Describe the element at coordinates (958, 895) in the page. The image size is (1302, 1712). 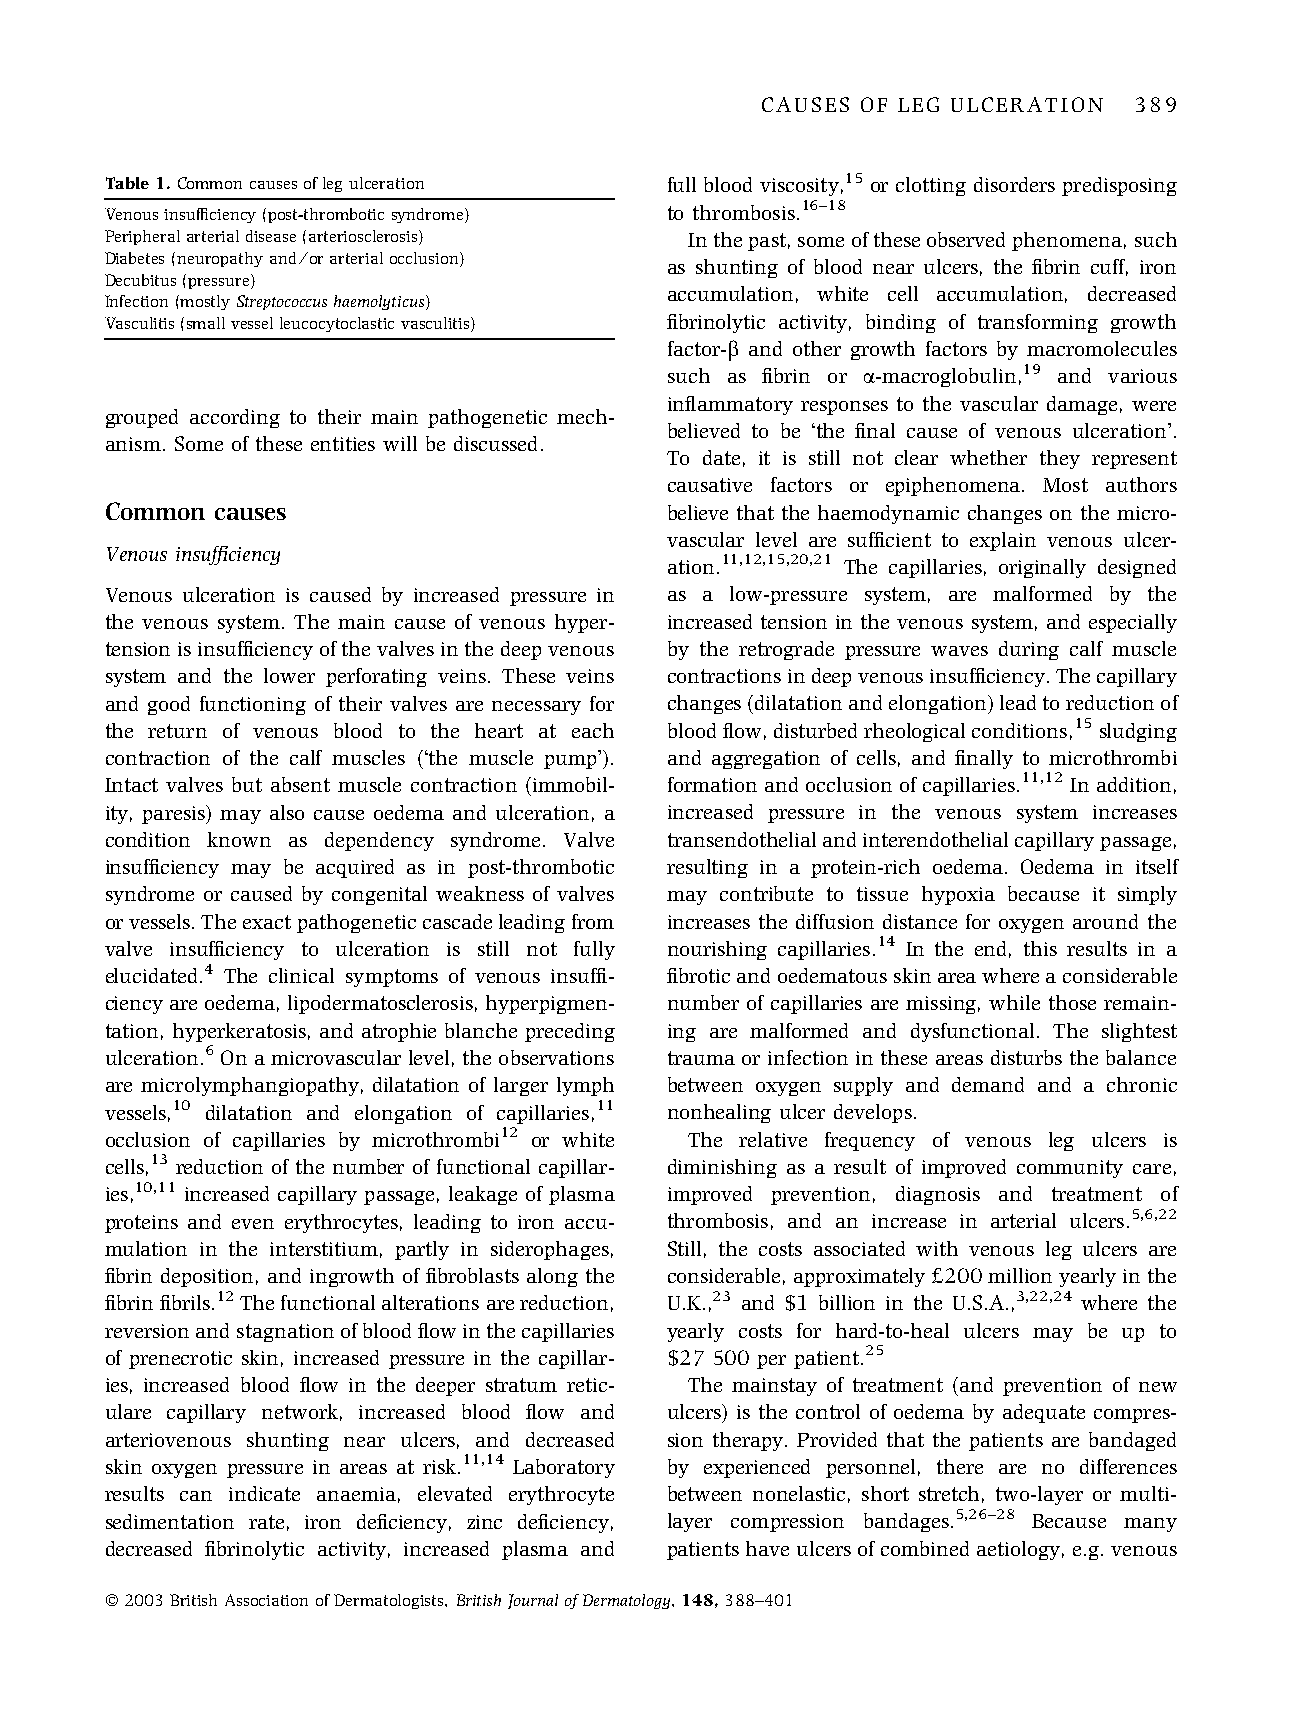
I see `hypoxia` at that location.
